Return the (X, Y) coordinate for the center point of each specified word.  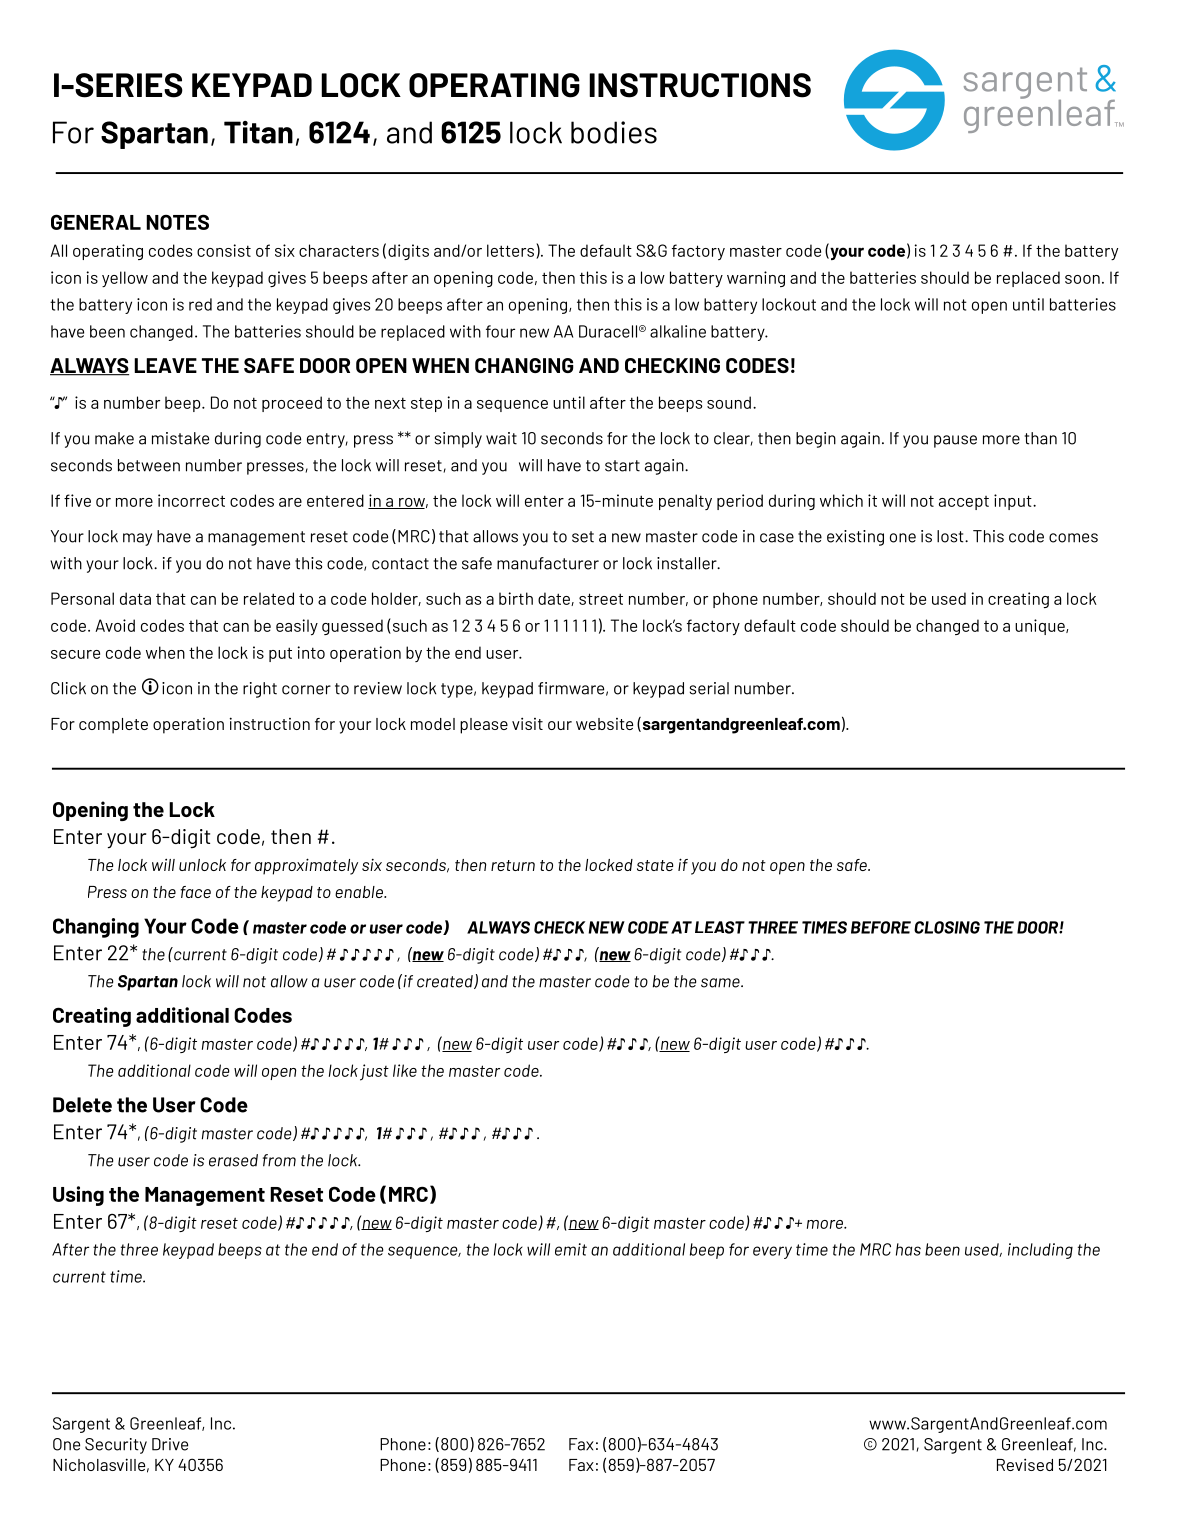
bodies (614, 132)
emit (571, 1249)
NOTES (177, 222)
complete (113, 726)
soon (1082, 279)
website (604, 724)
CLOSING (947, 927)
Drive (170, 1444)
